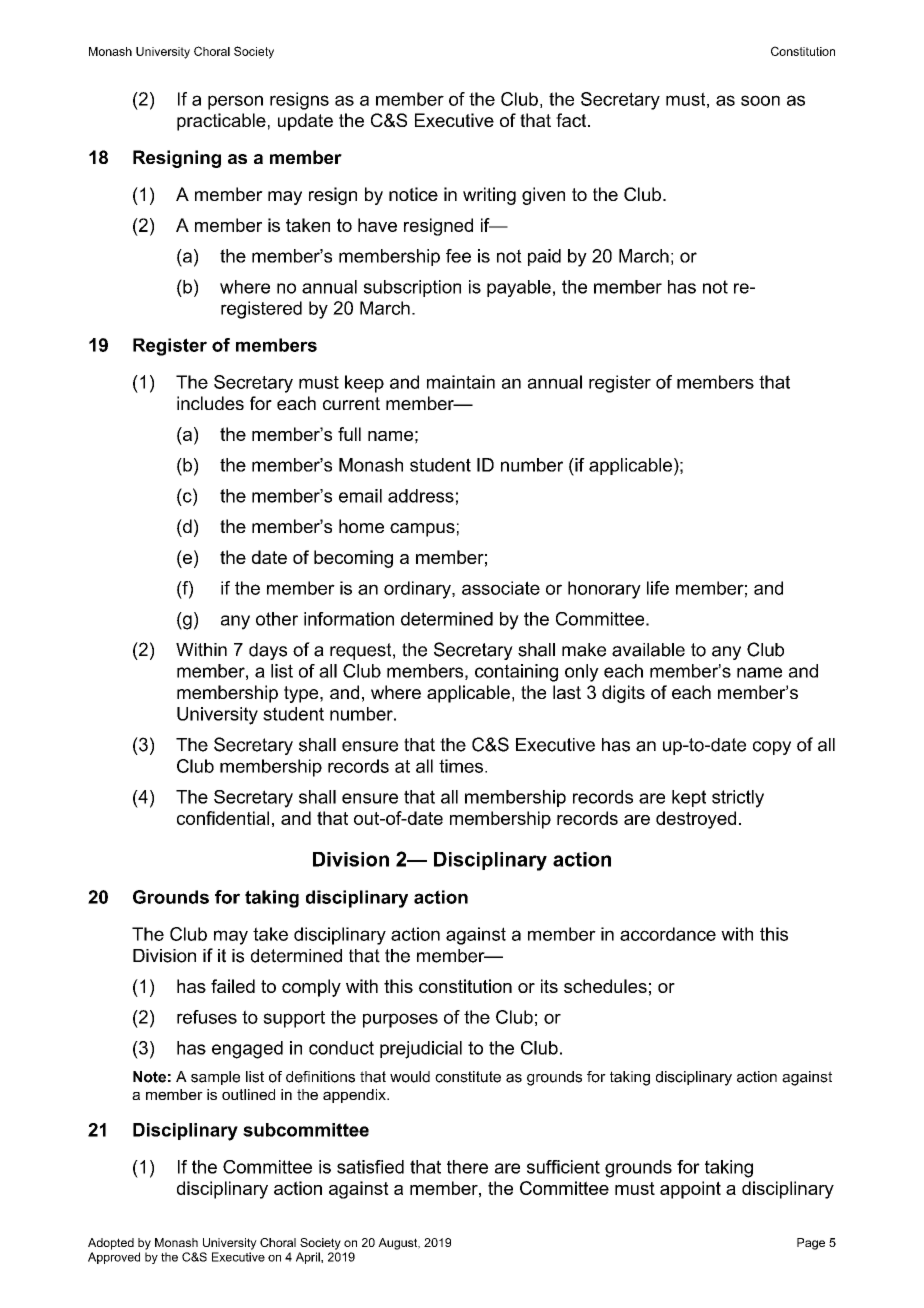  What do you see at coordinates (461, 766) in the screenshot?
I see `times` at bounding box center [461, 766].
